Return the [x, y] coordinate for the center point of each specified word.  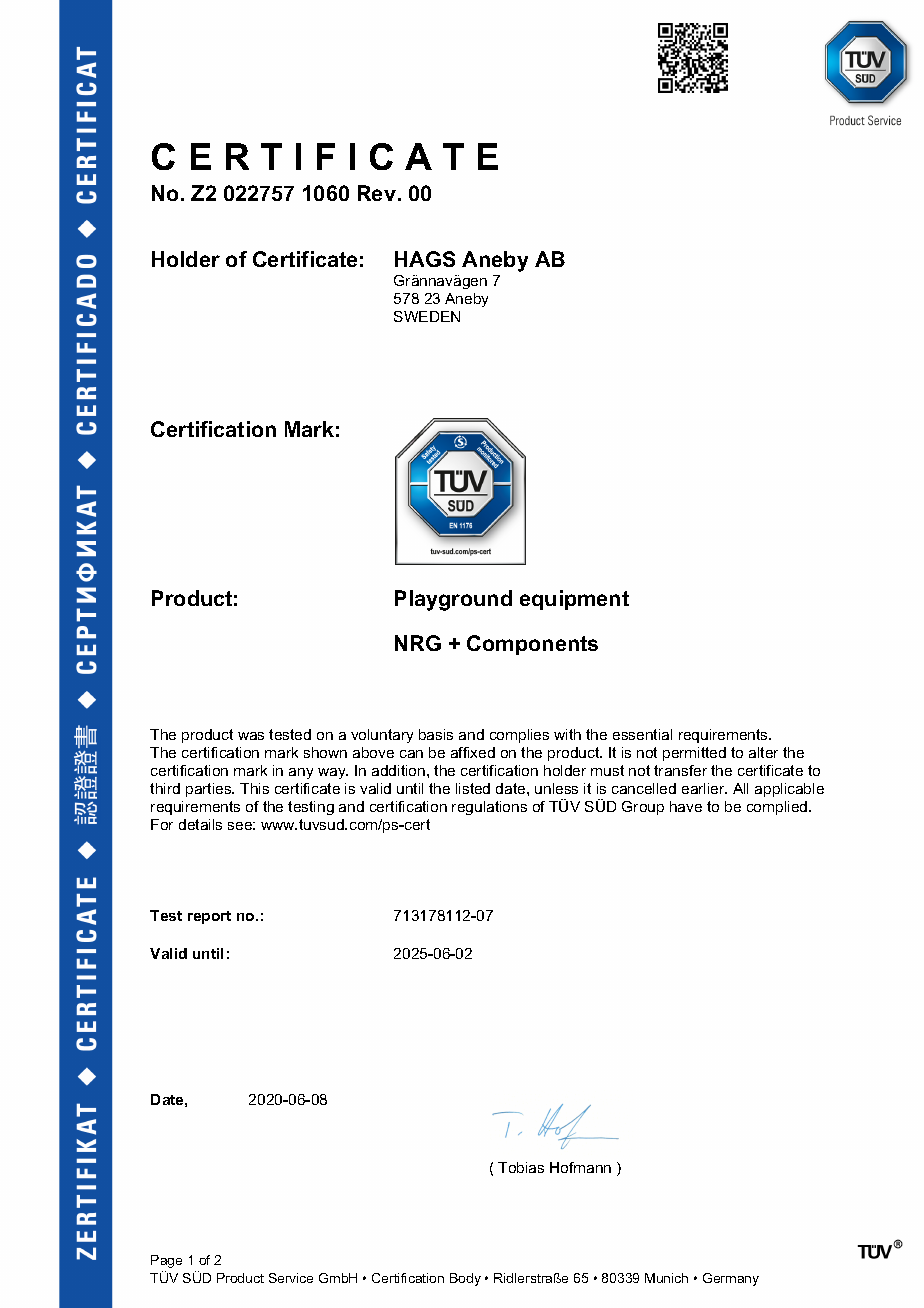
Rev [377, 193]
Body [465, 1279]
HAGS [425, 259]
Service [291, 1278]
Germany [731, 1279]
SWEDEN [427, 316]
